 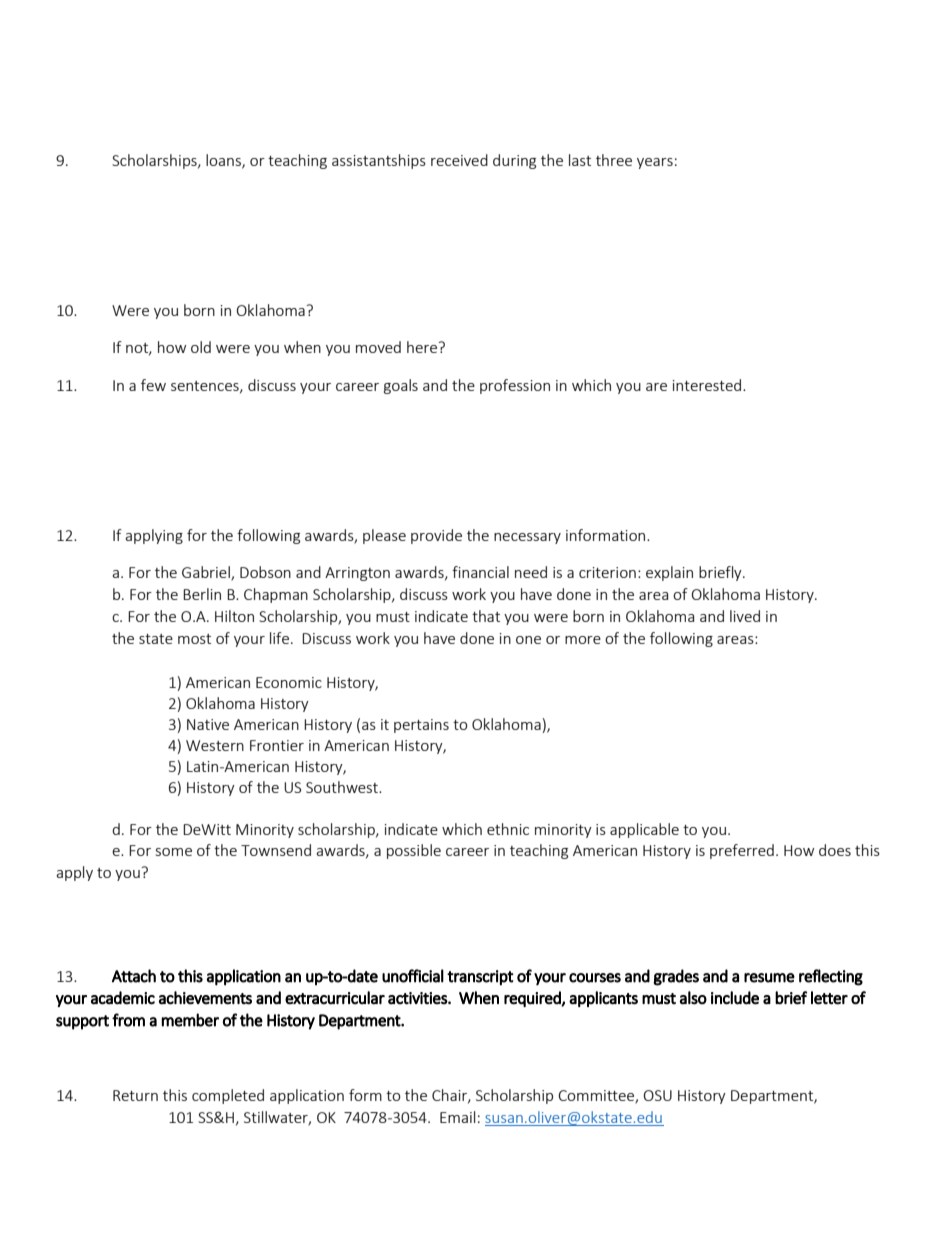 I want to click on Return, so click(x=135, y=1095).
